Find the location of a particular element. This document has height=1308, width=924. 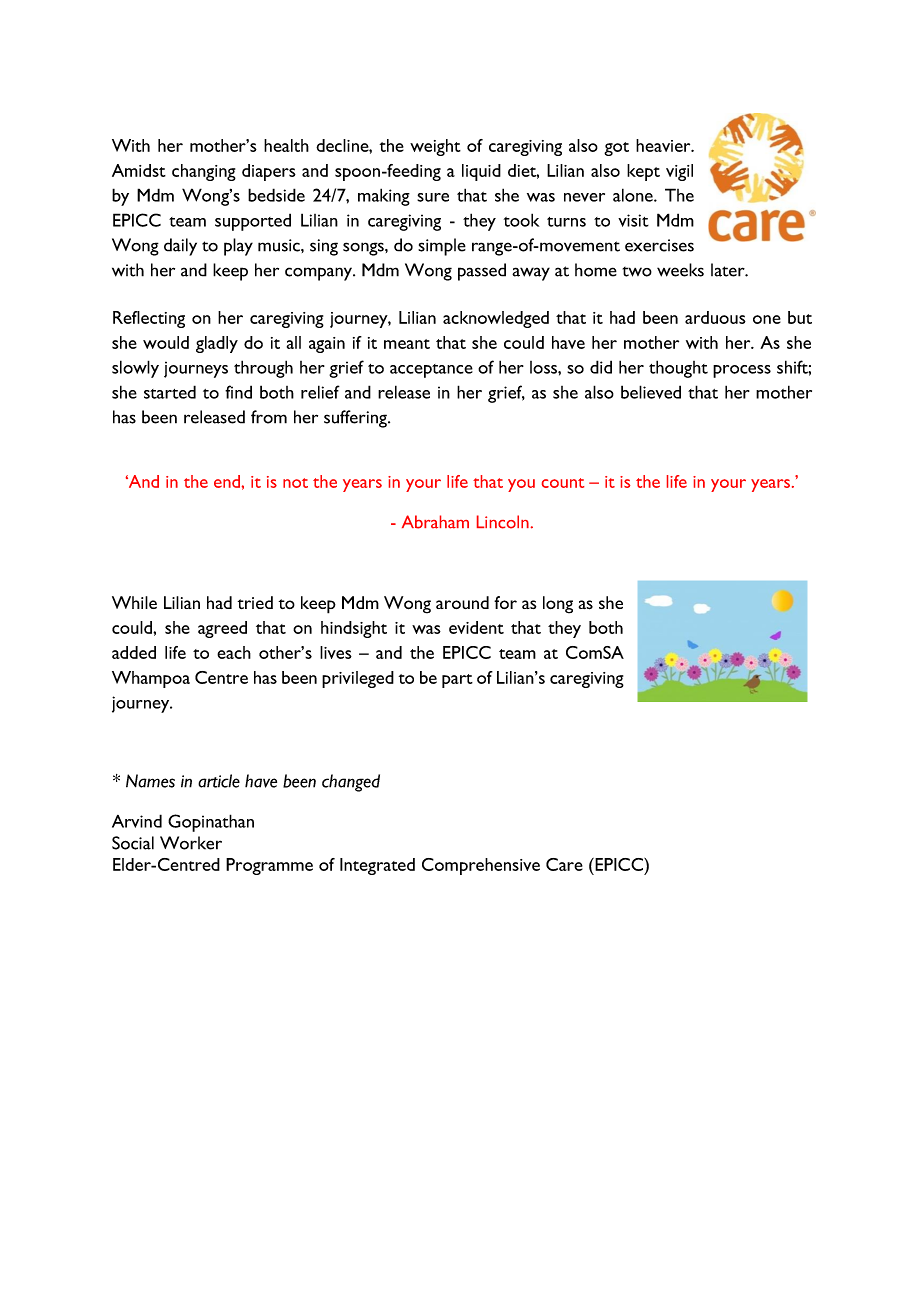

believed is located at coordinates (651, 392).
